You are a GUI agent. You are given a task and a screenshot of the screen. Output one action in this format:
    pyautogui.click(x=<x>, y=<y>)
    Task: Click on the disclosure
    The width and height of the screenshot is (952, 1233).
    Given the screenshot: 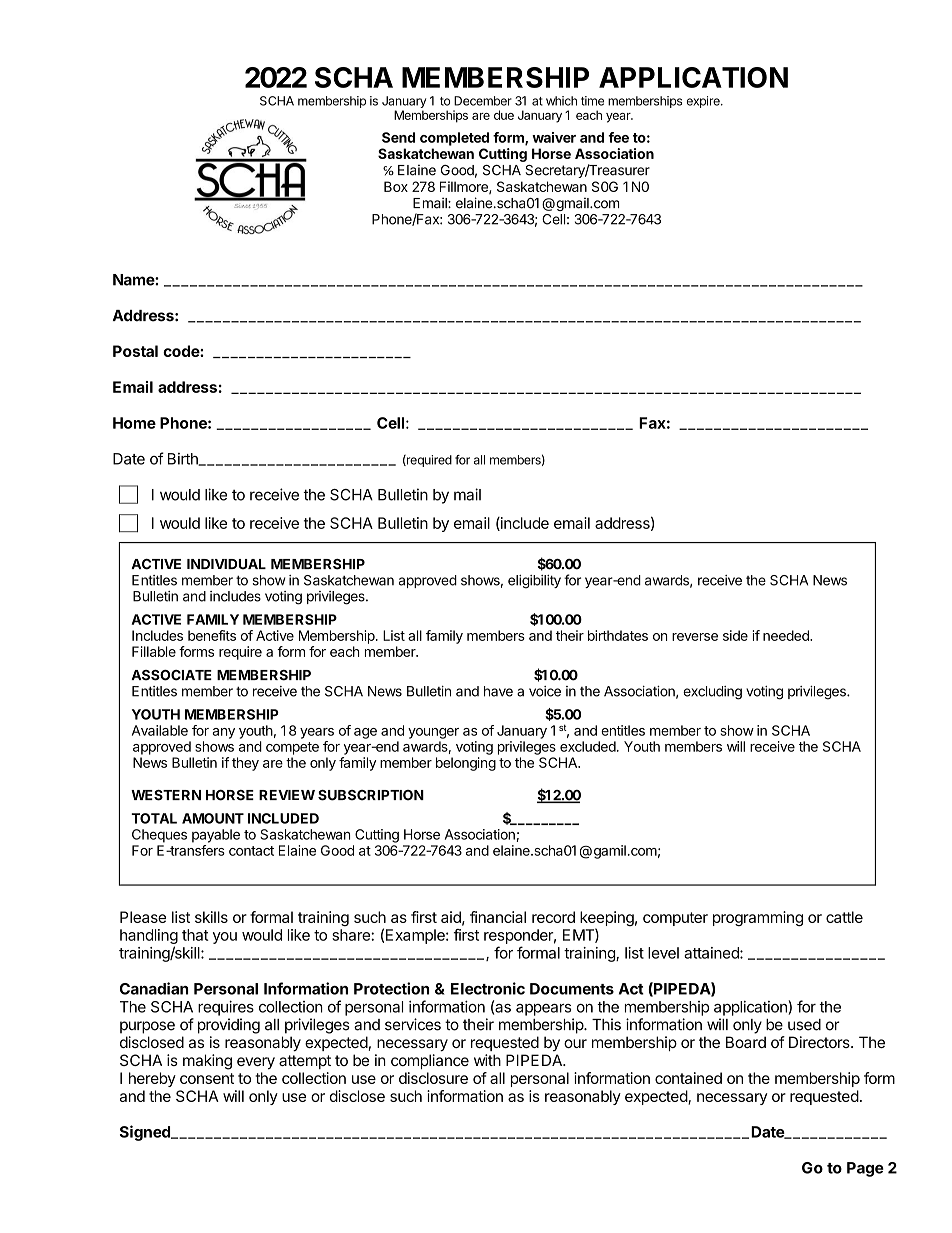 What is the action you would take?
    pyautogui.click(x=433, y=1078)
